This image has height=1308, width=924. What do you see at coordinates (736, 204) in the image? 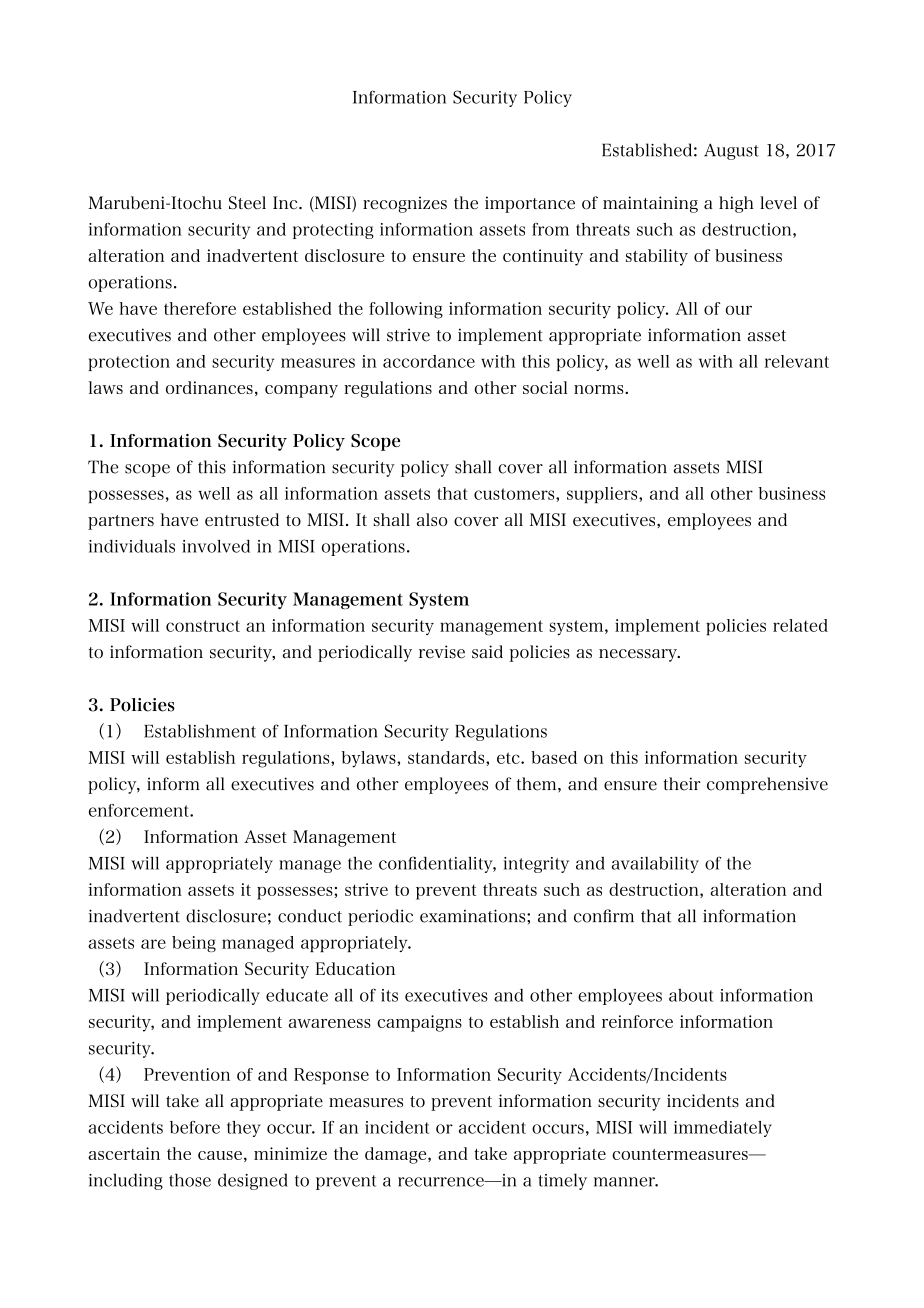
I see `high` at bounding box center [736, 204].
